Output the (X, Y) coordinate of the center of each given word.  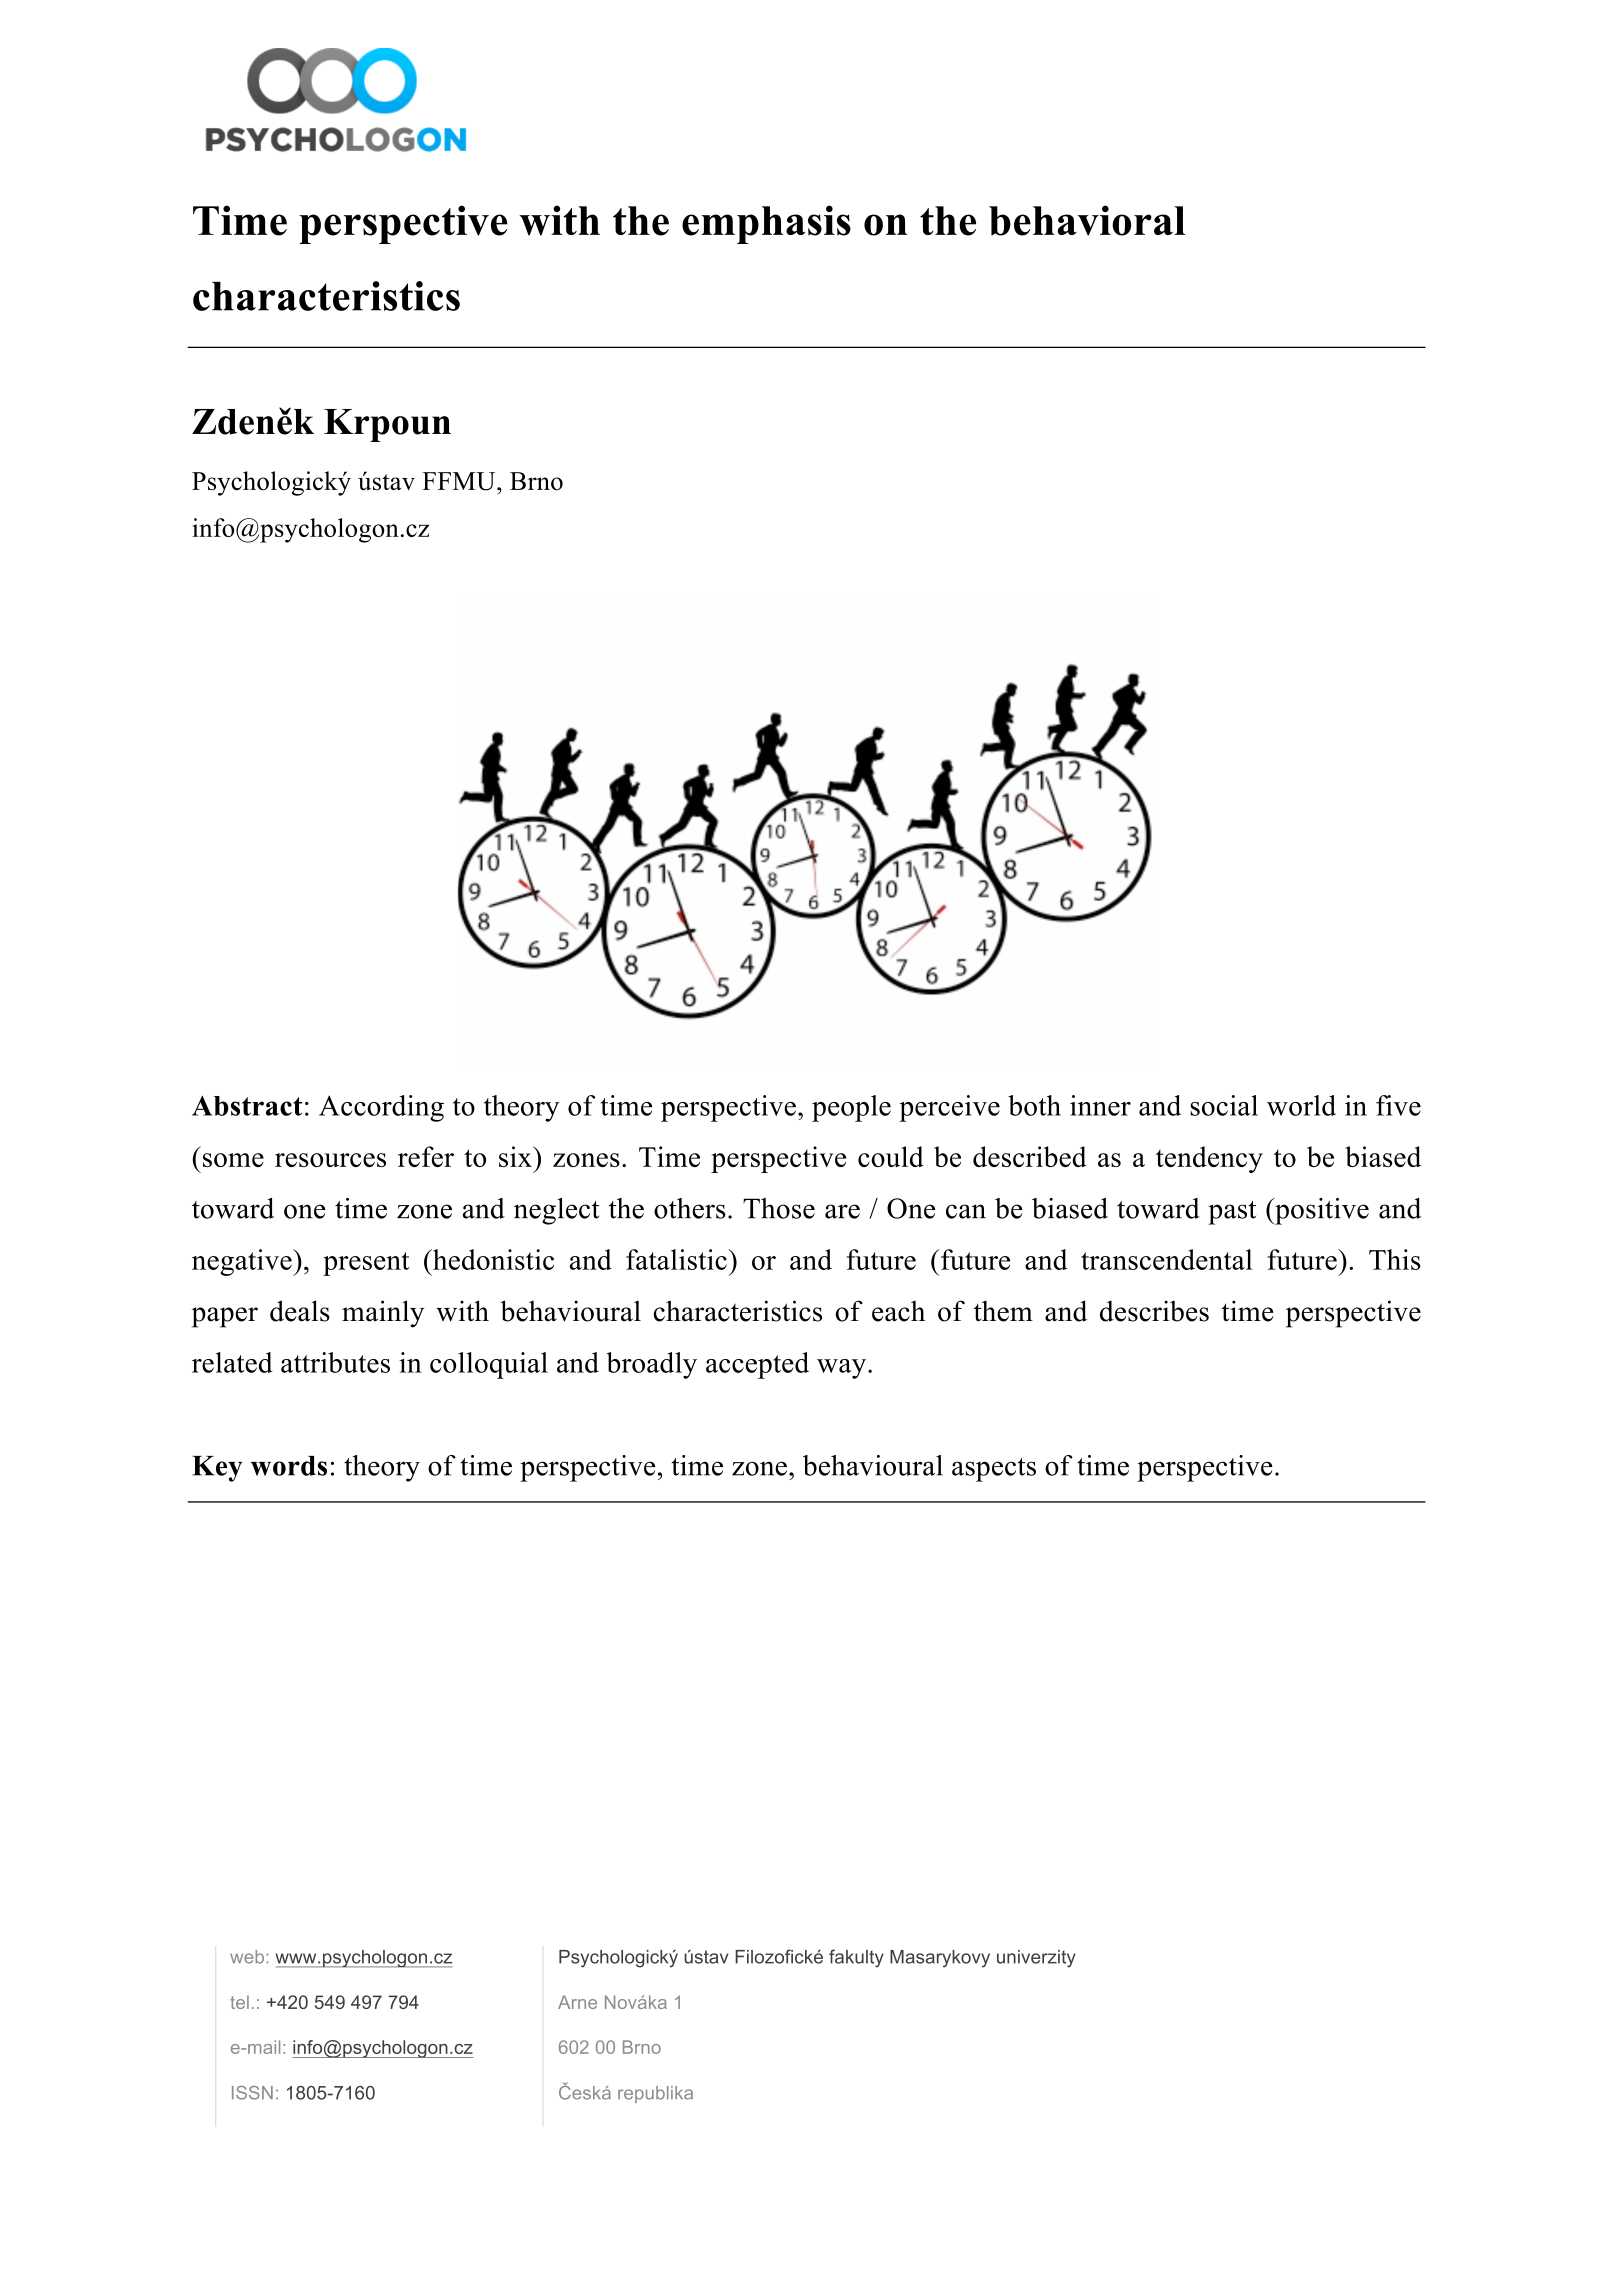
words (289, 1466)
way (843, 1369)
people (851, 1108)
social (1224, 1105)
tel (239, 2002)
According (381, 1108)
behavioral (1087, 220)
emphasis (766, 224)
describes (1154, 1311)
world (1301, 1105)
